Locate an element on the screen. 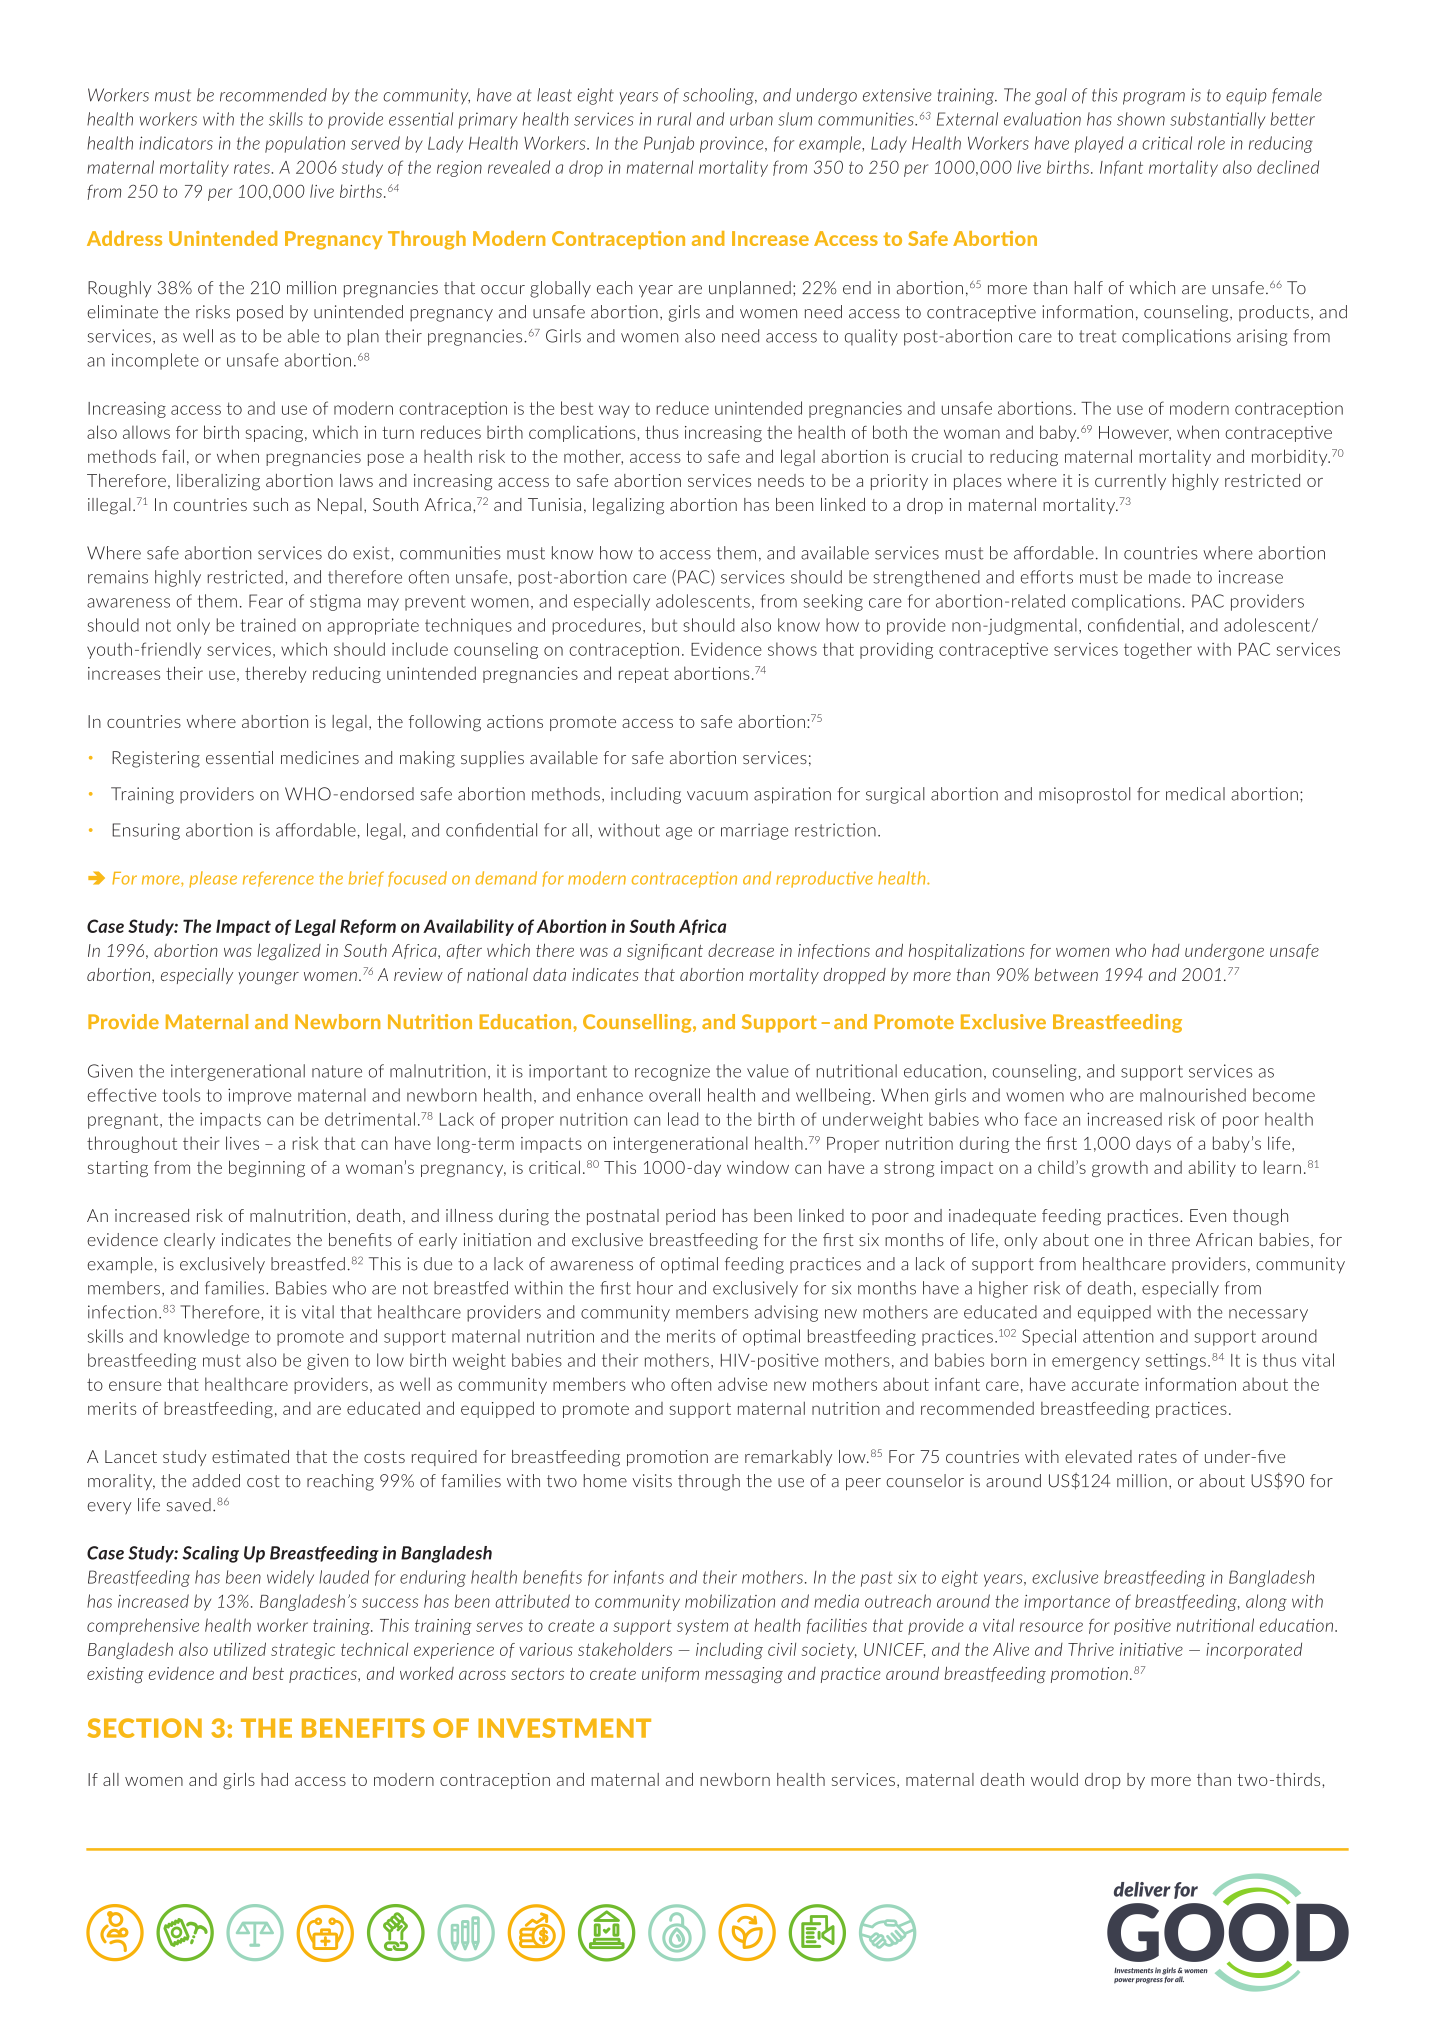  beginning is located at coordinates (267, 1168).
